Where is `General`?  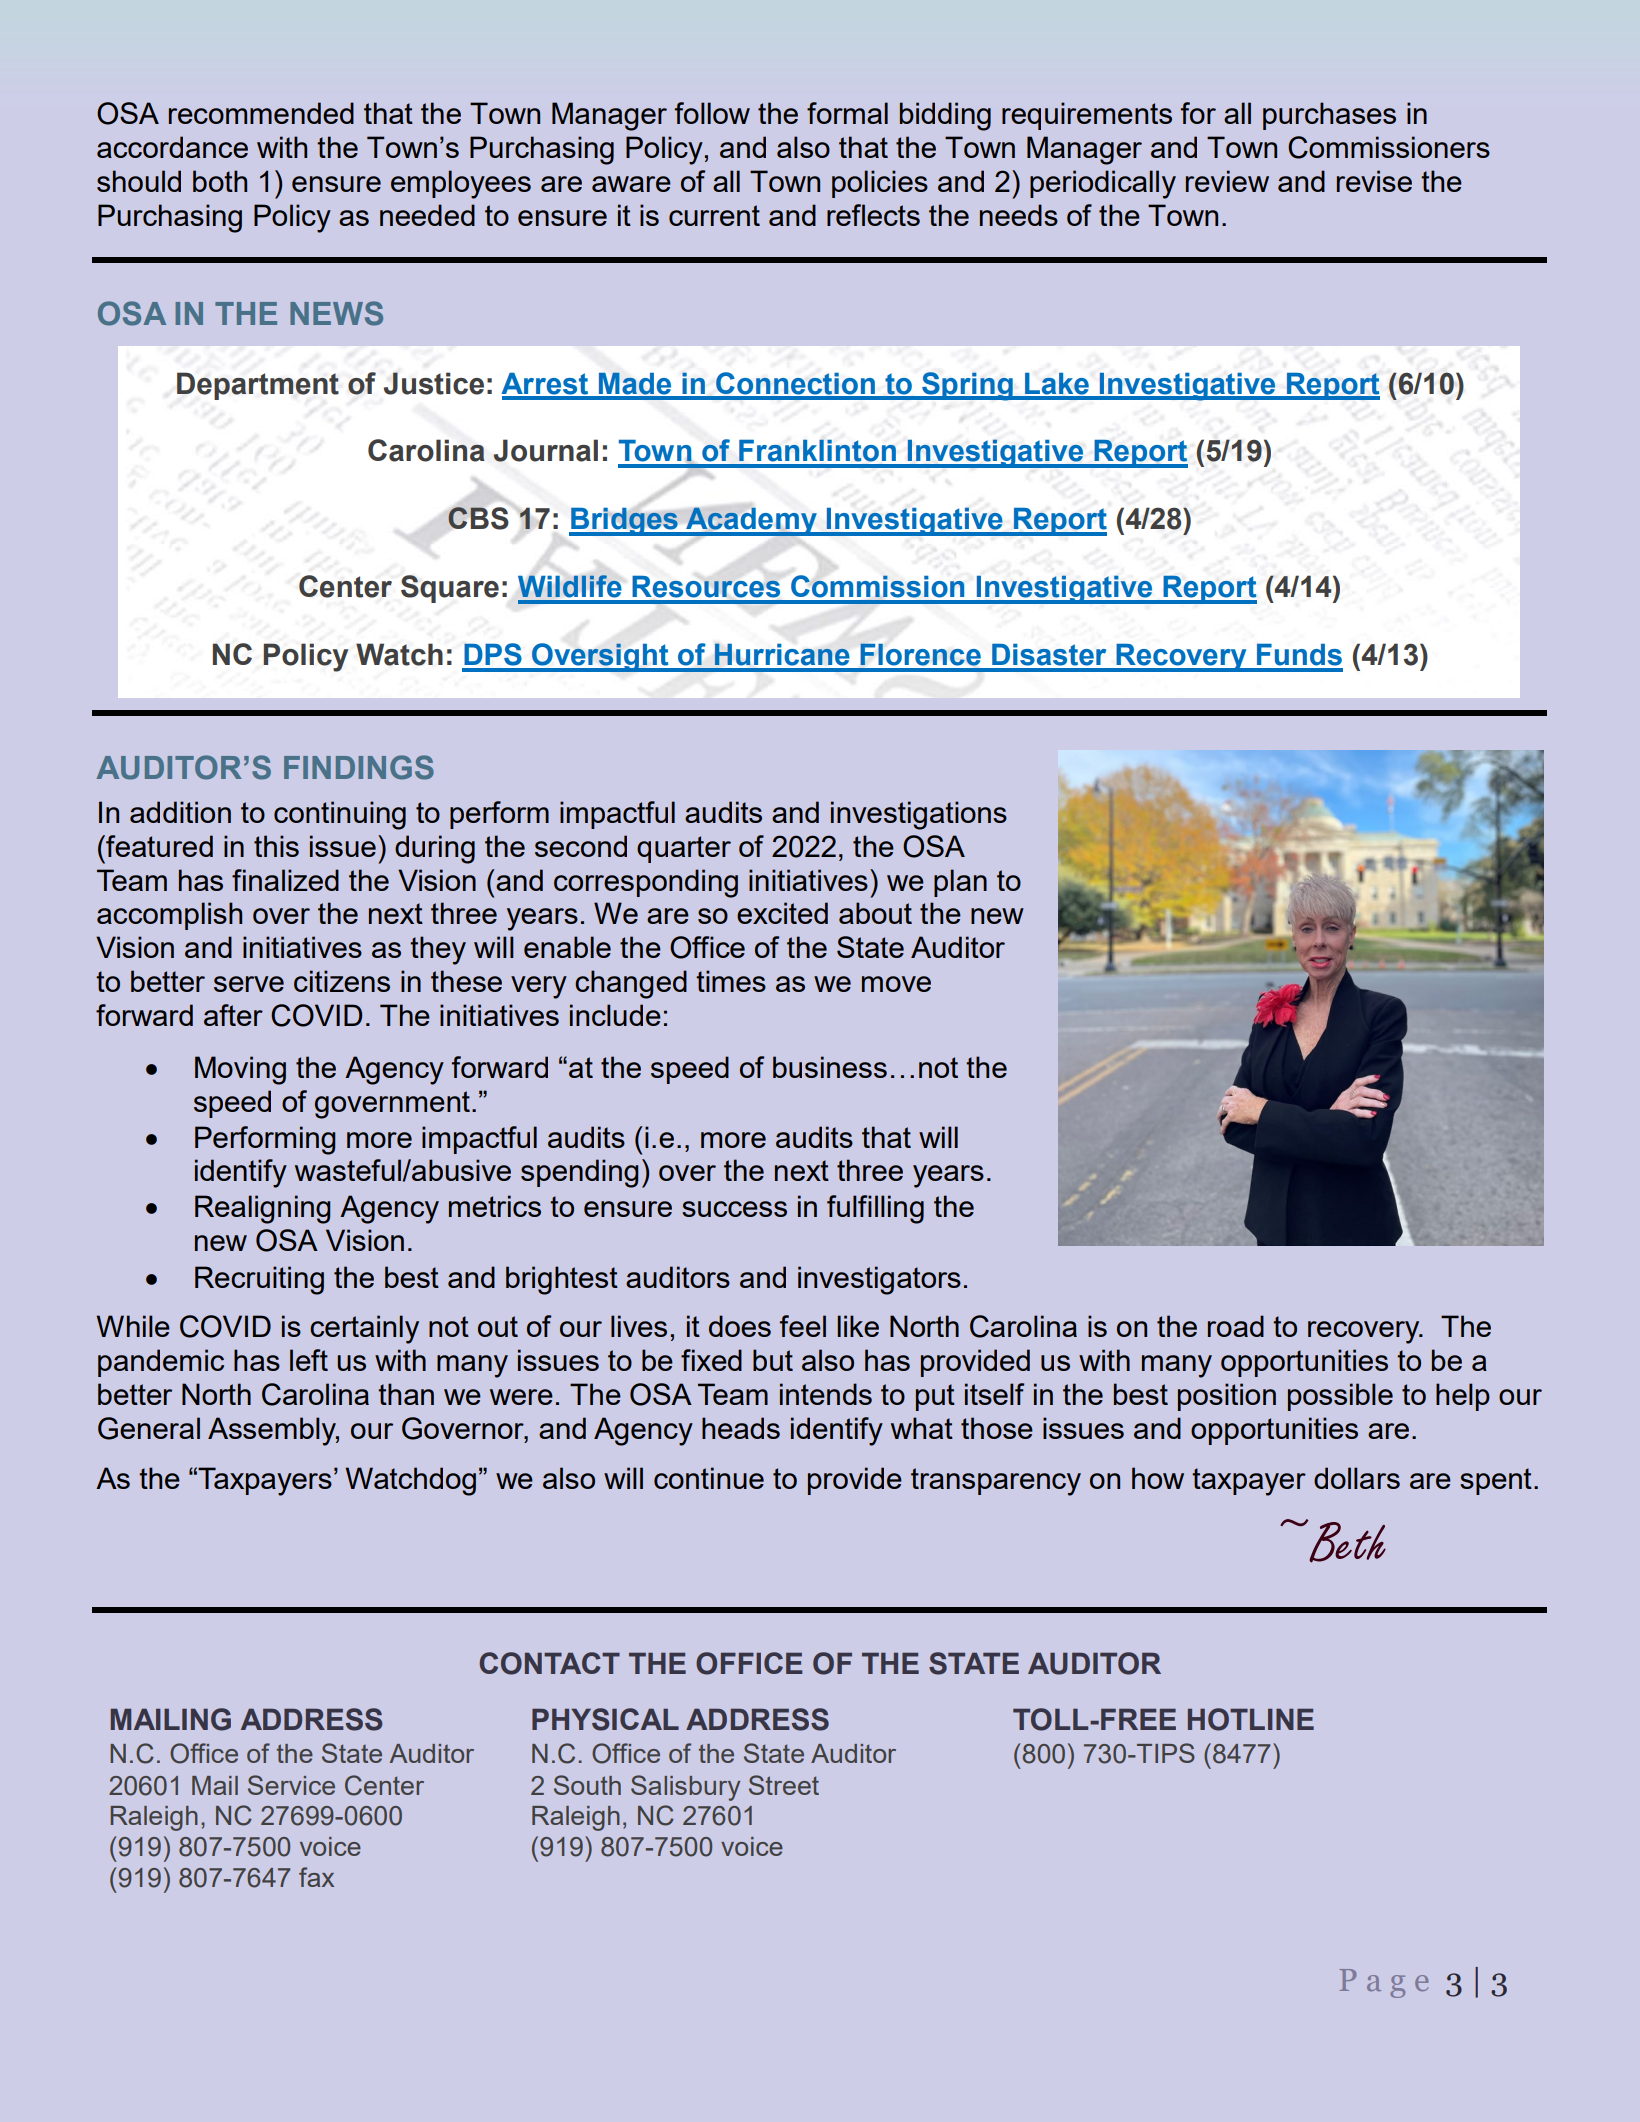 General is located at coordinates (149, 1428).
